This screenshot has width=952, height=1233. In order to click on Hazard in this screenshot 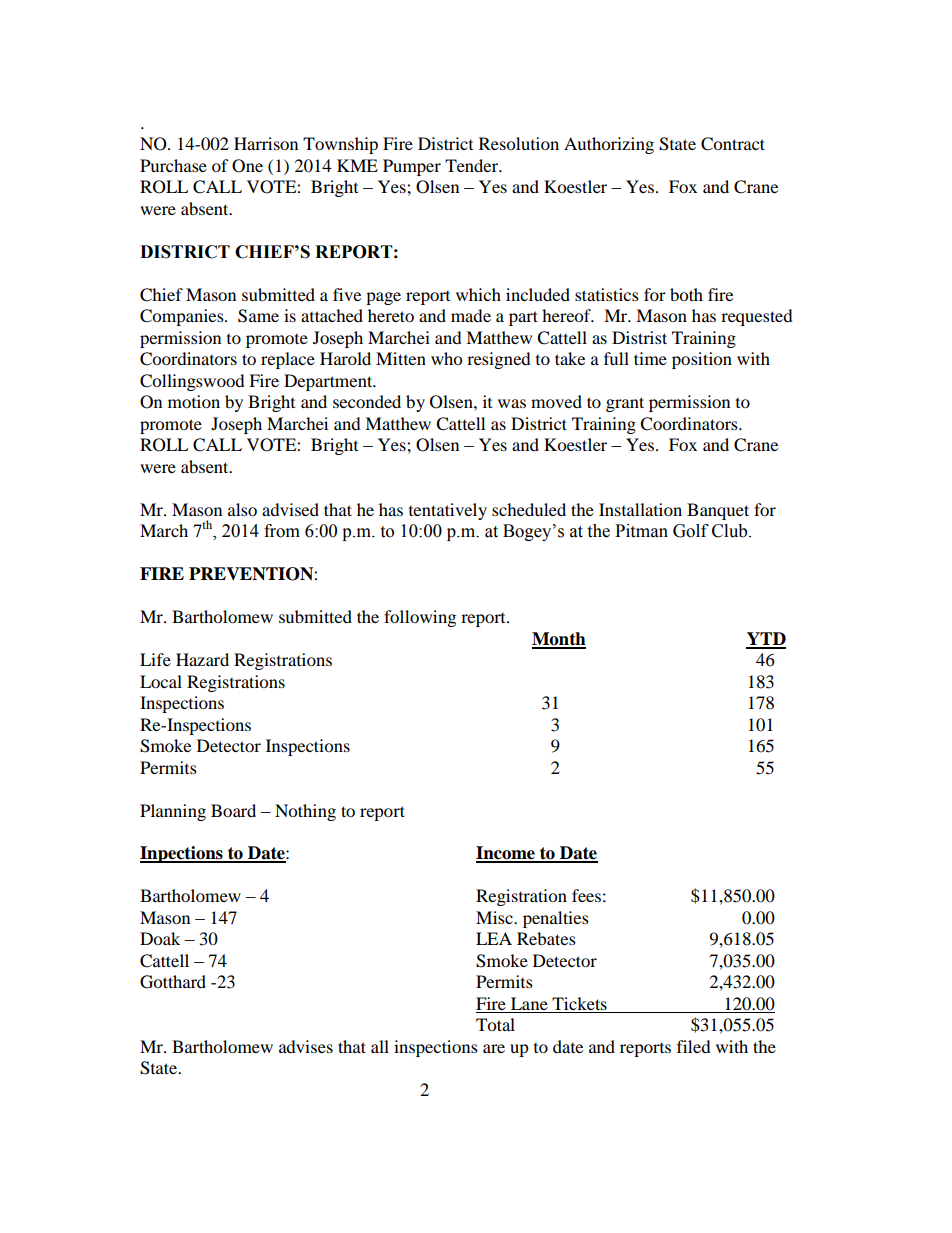, I will do `click(202, 659)`.
